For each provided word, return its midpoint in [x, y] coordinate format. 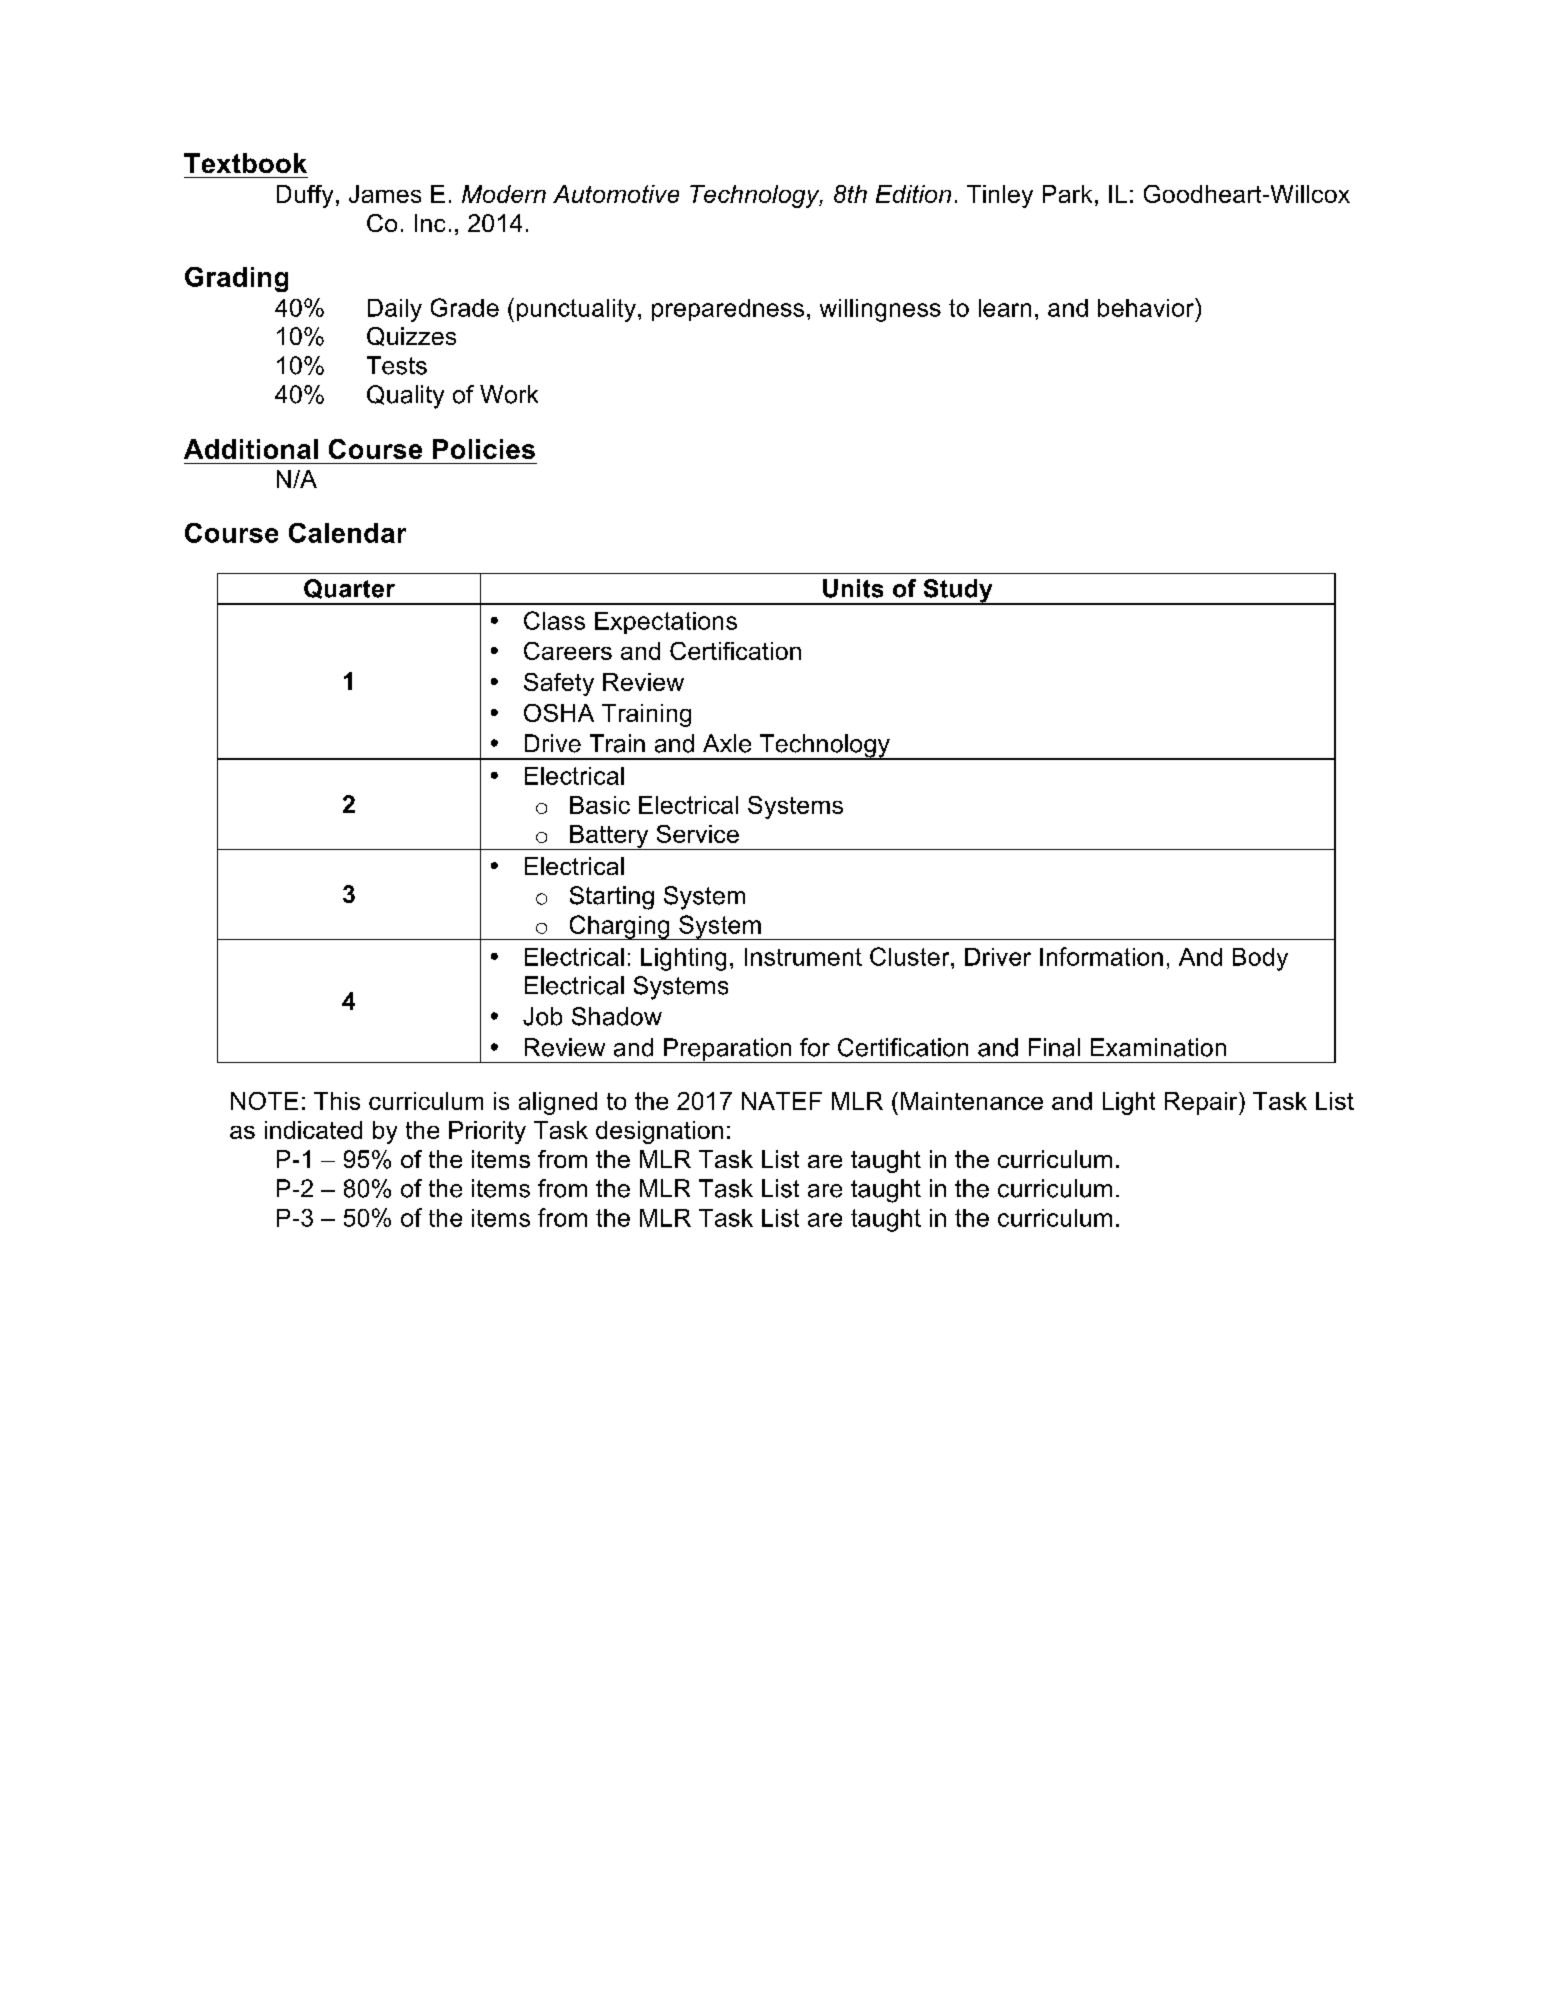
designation [659, 1132]
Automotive [616, 194]
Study [958, 592]
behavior [1147, 307]
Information [1101, 956]
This [337, 1101]
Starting [612, 898]
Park [1067, 194]
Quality [405, 397]
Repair [1202, 1103]
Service [698, 834]
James [385, 194]
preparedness [728, 310]
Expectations [666, 623]
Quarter [349, 589]
